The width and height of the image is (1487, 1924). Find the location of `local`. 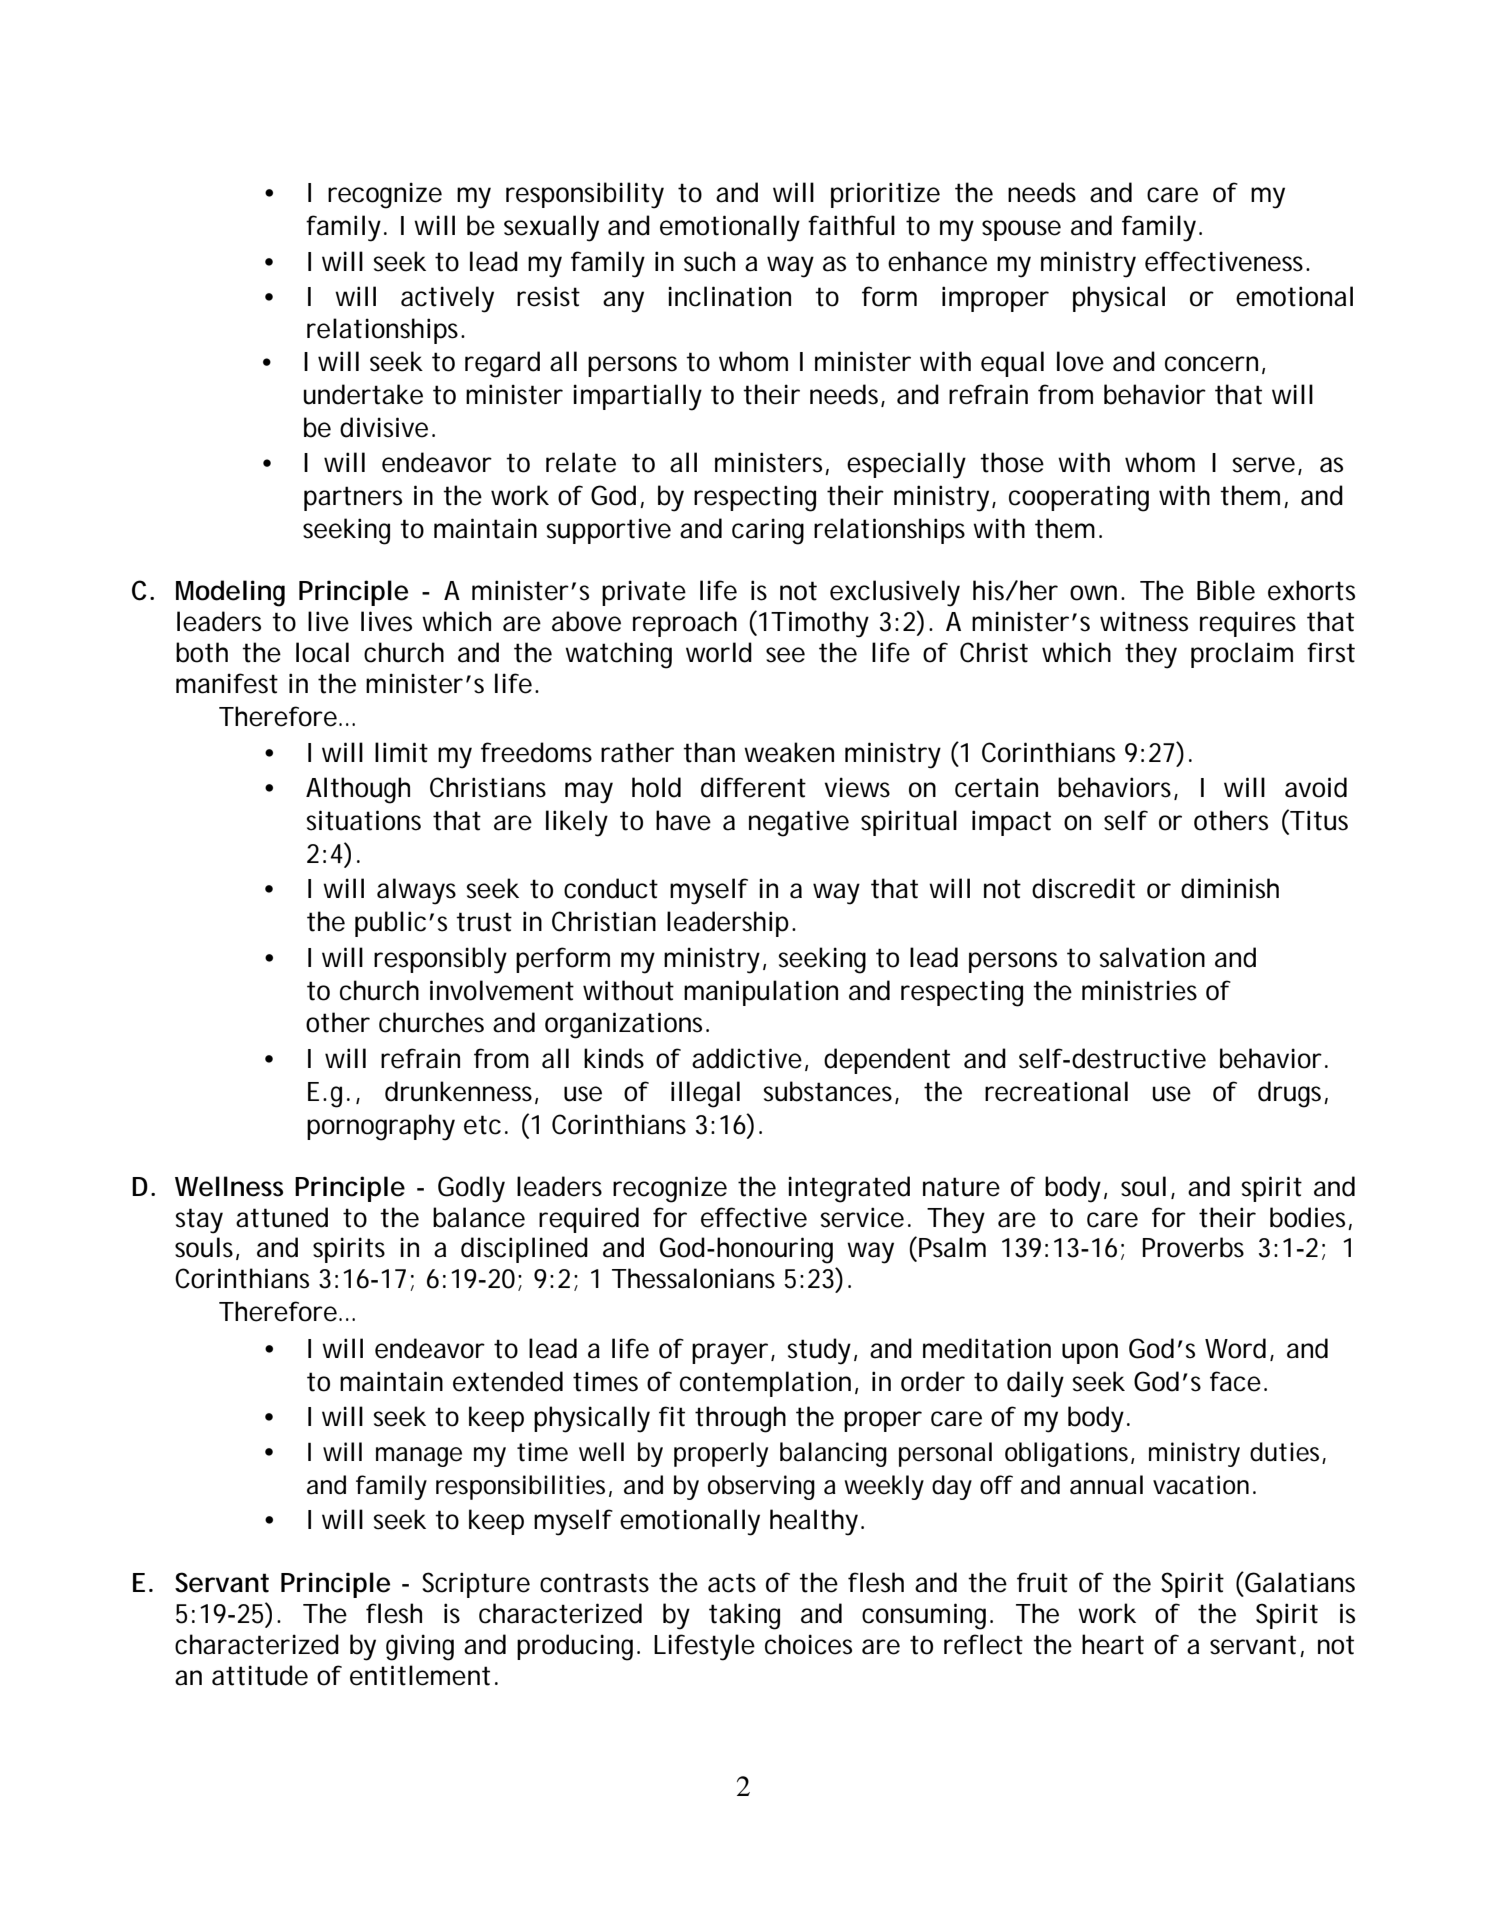

local is located at coordinates (322, 652).
